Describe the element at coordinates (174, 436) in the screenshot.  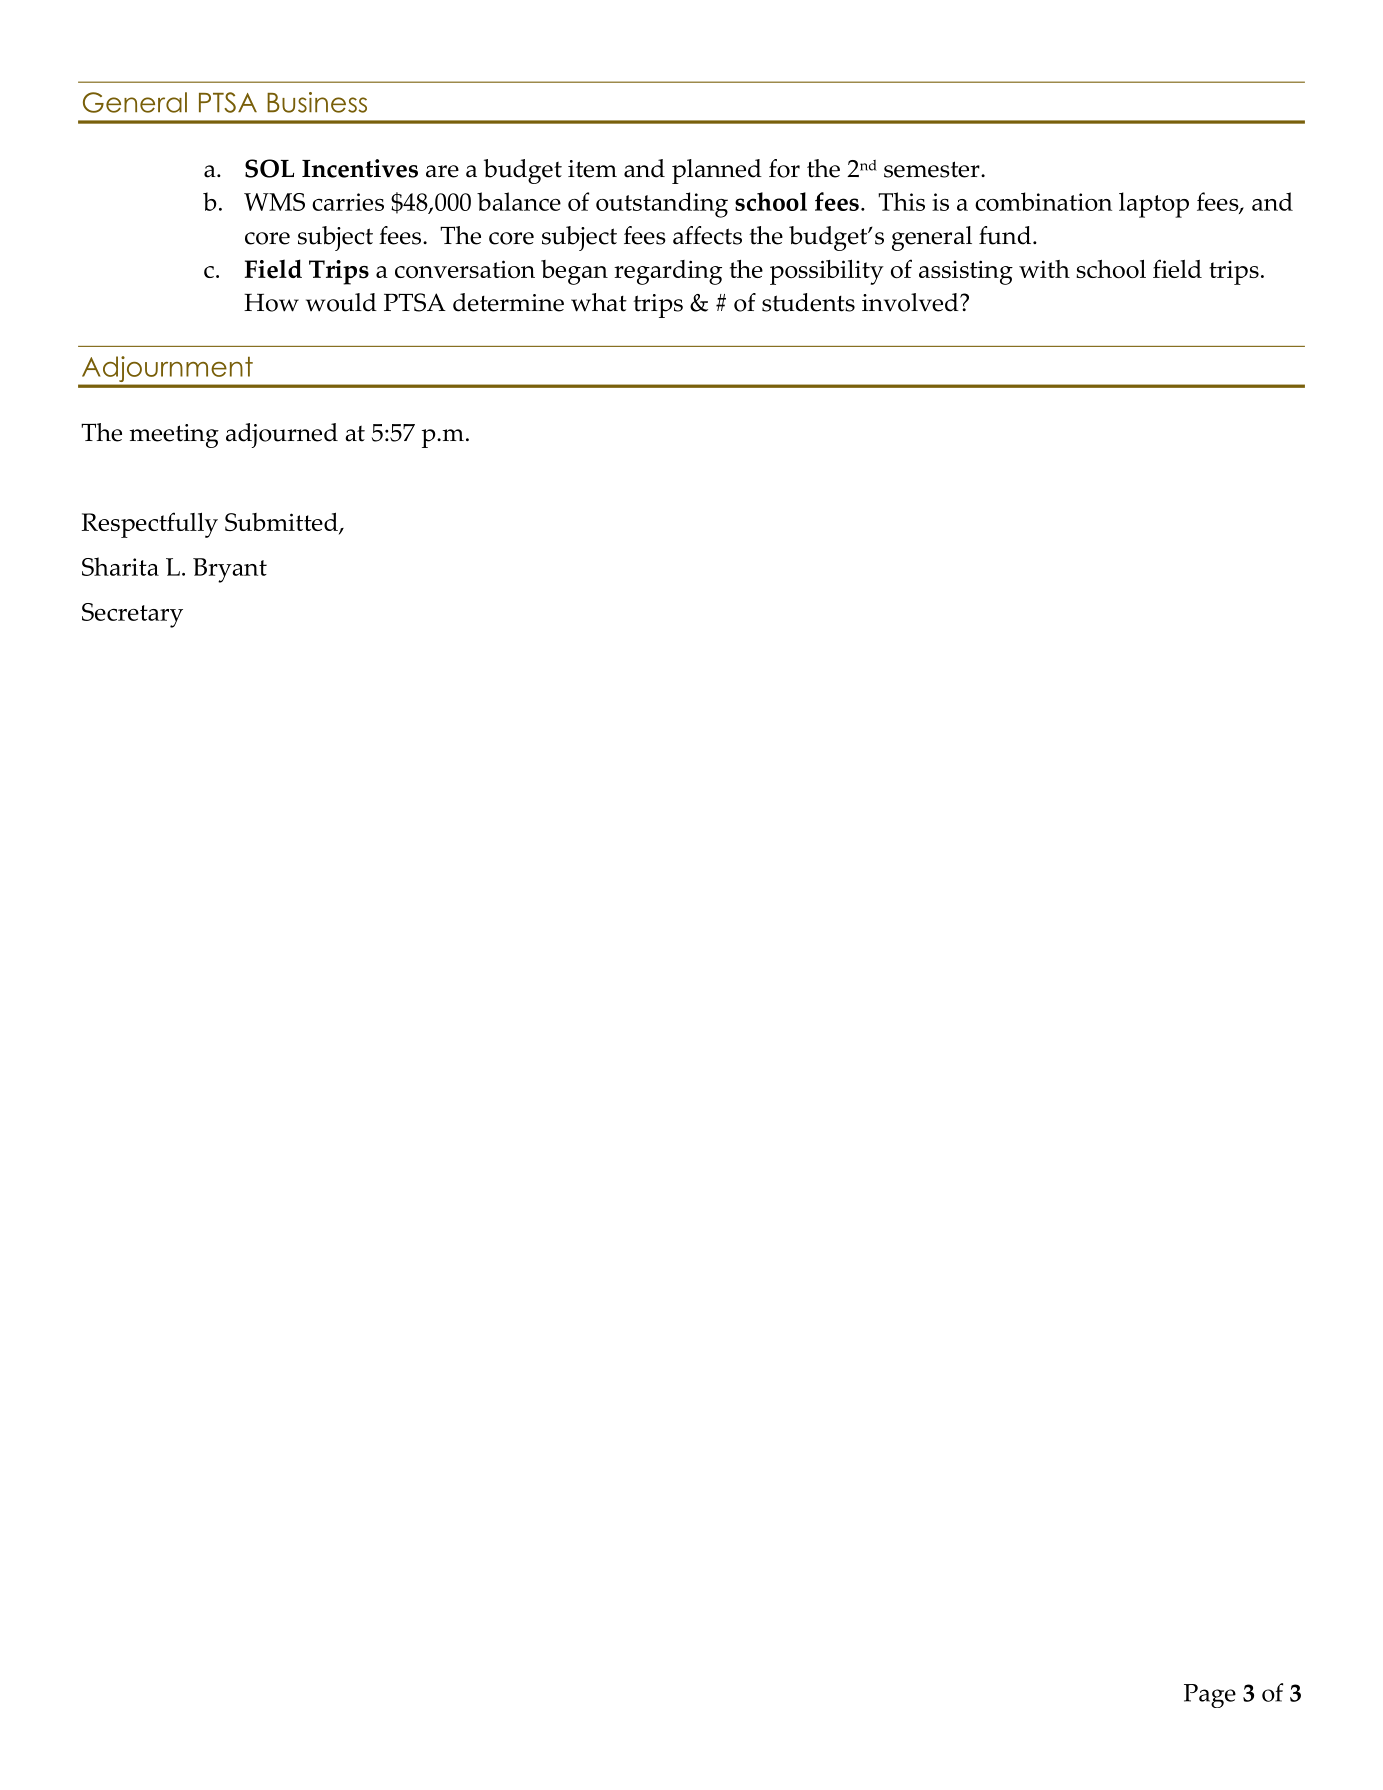
I see `meeting` at that location.
